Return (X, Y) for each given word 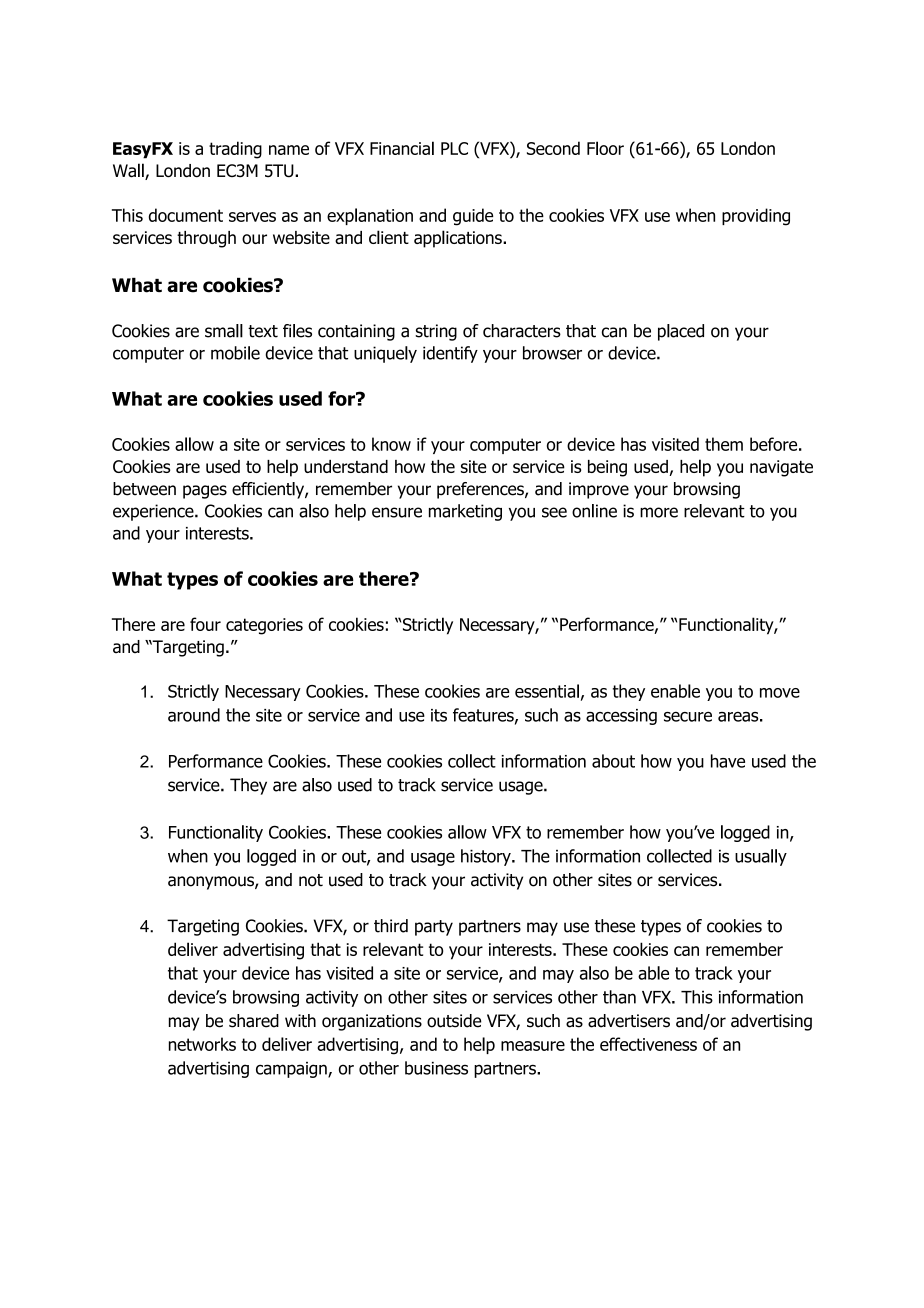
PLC (454, 148)
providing (756, 217)
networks (202, 1044)
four (205, 624)
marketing (465, 512)
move (780, 693)
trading (235, 150)
